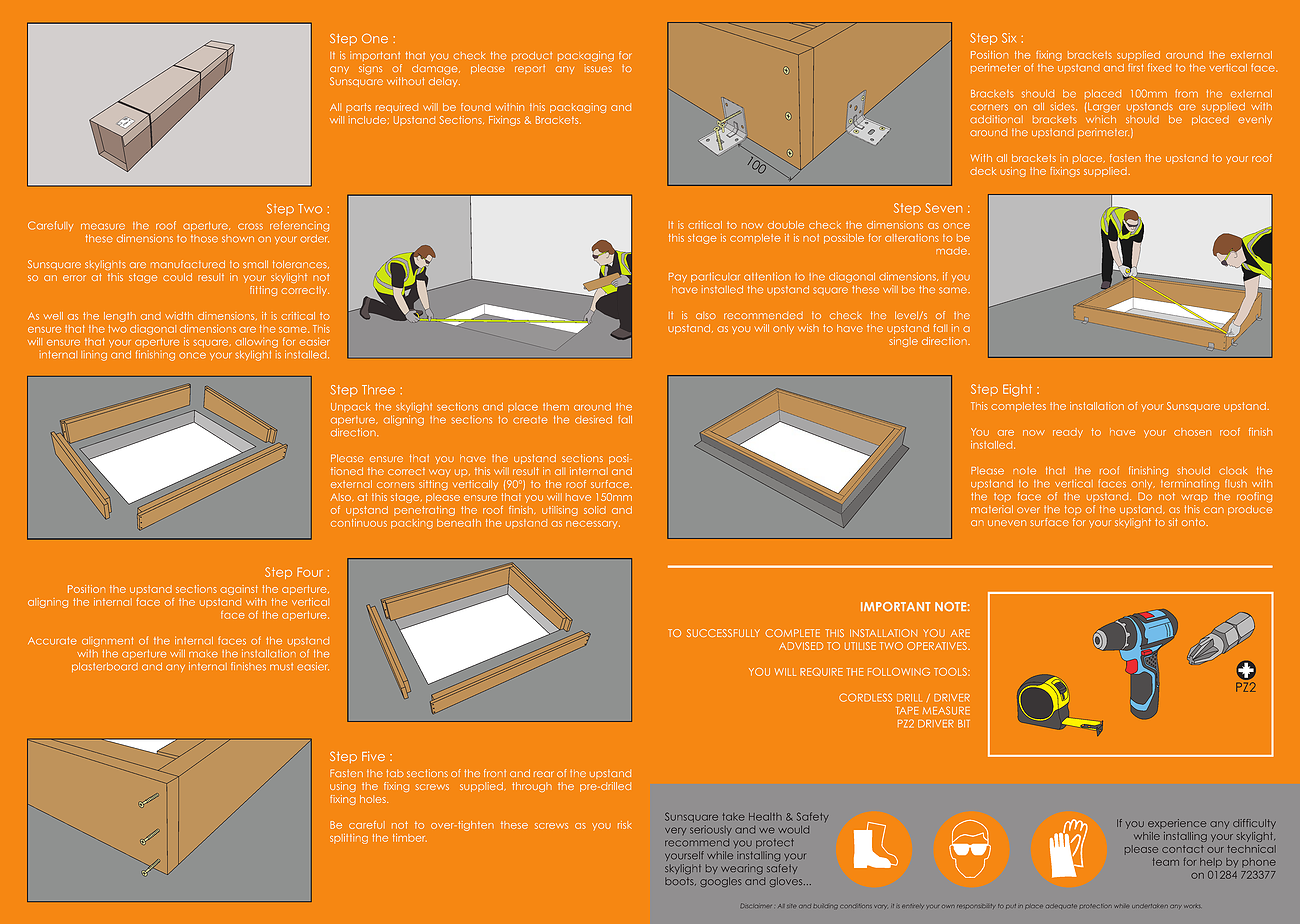  What do you see at coordinates (359, 523) in the screenshot?
I see `continuous` at bounding box center [359, 523].
